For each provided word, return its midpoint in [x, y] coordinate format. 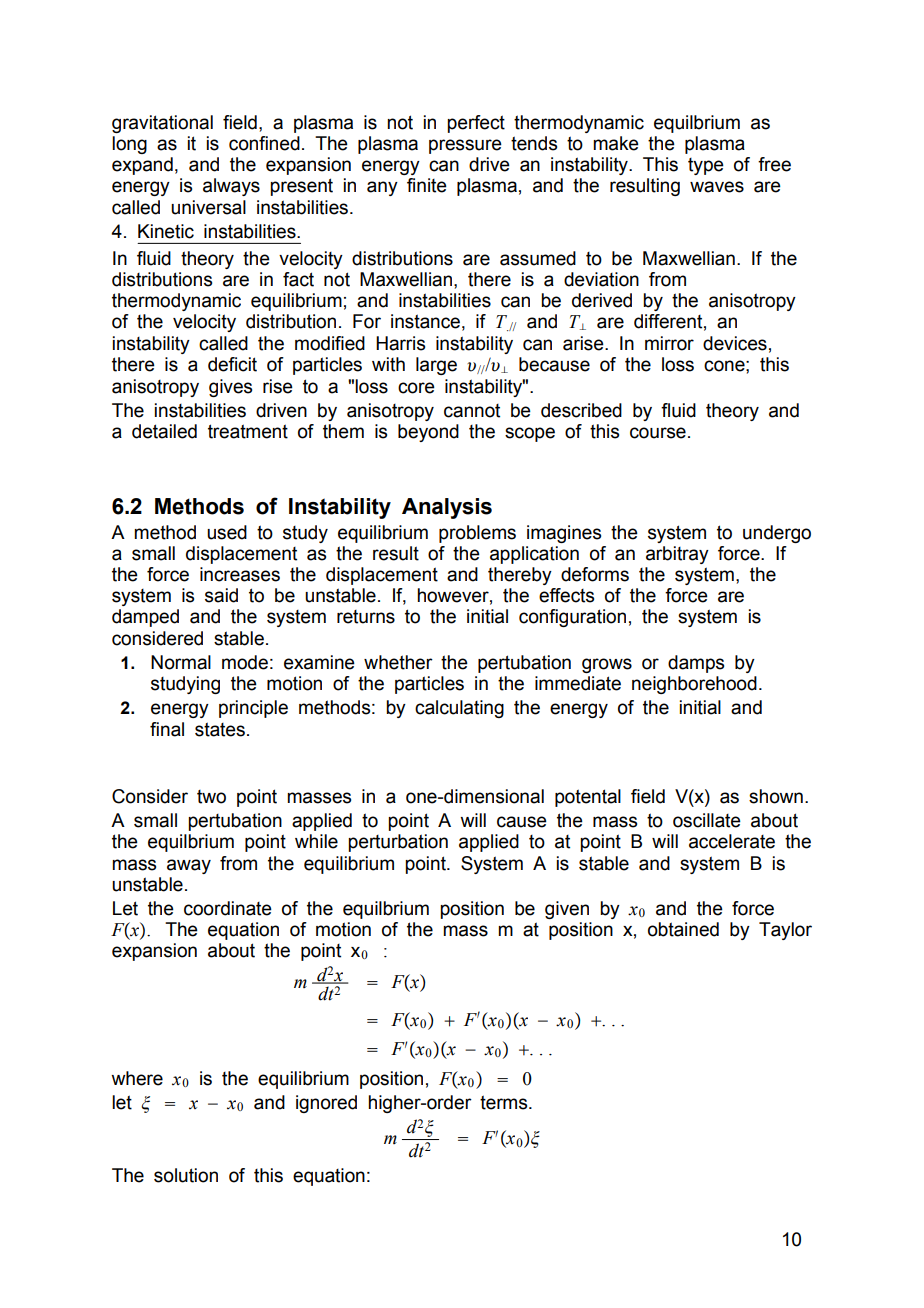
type [706, 166]
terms [505, 1102]
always [231, 187]
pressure [465, 146]
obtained [683, 929]
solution [186, 1175]
